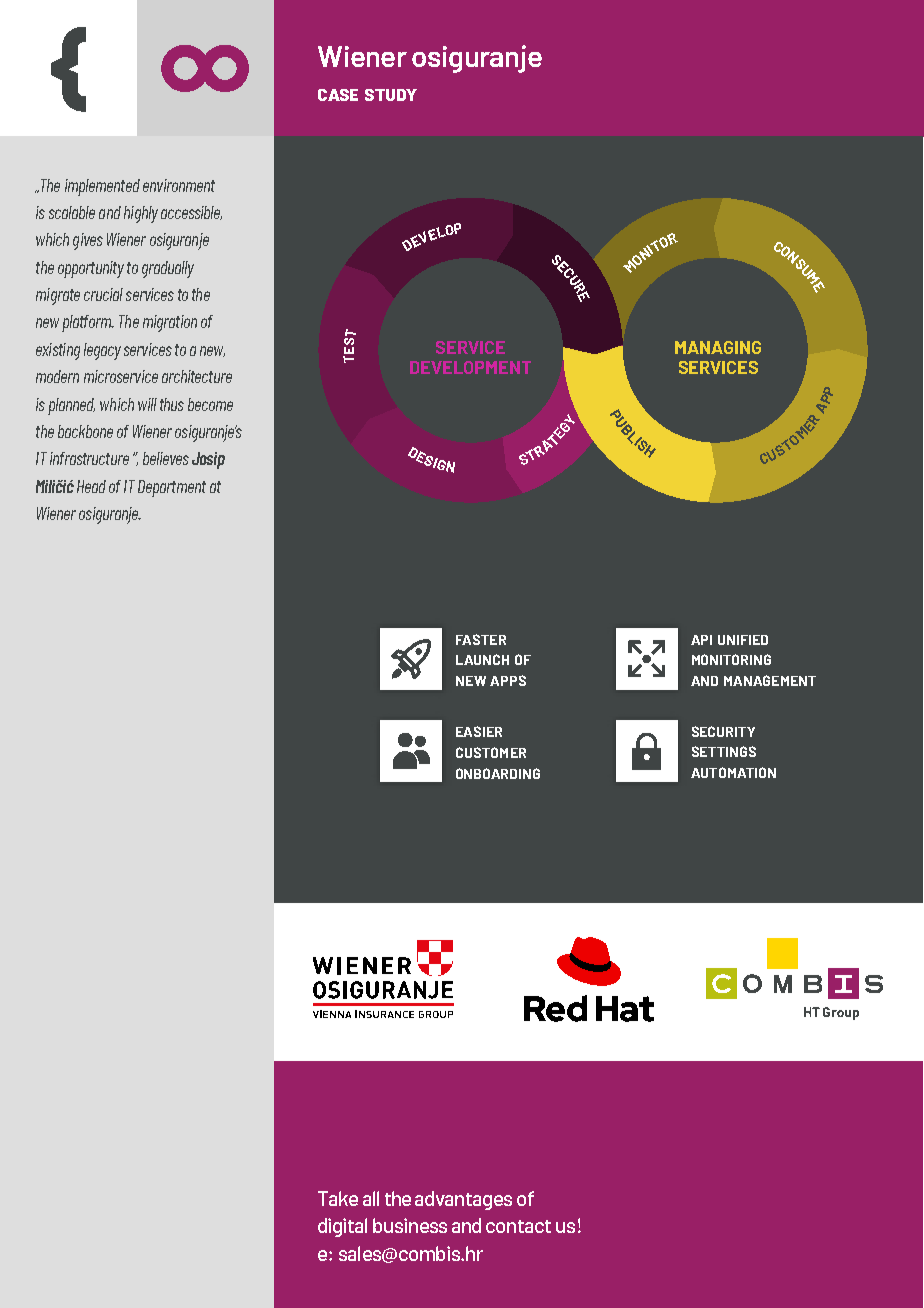  I want to click on LAUNCH, so click(482, 659).
